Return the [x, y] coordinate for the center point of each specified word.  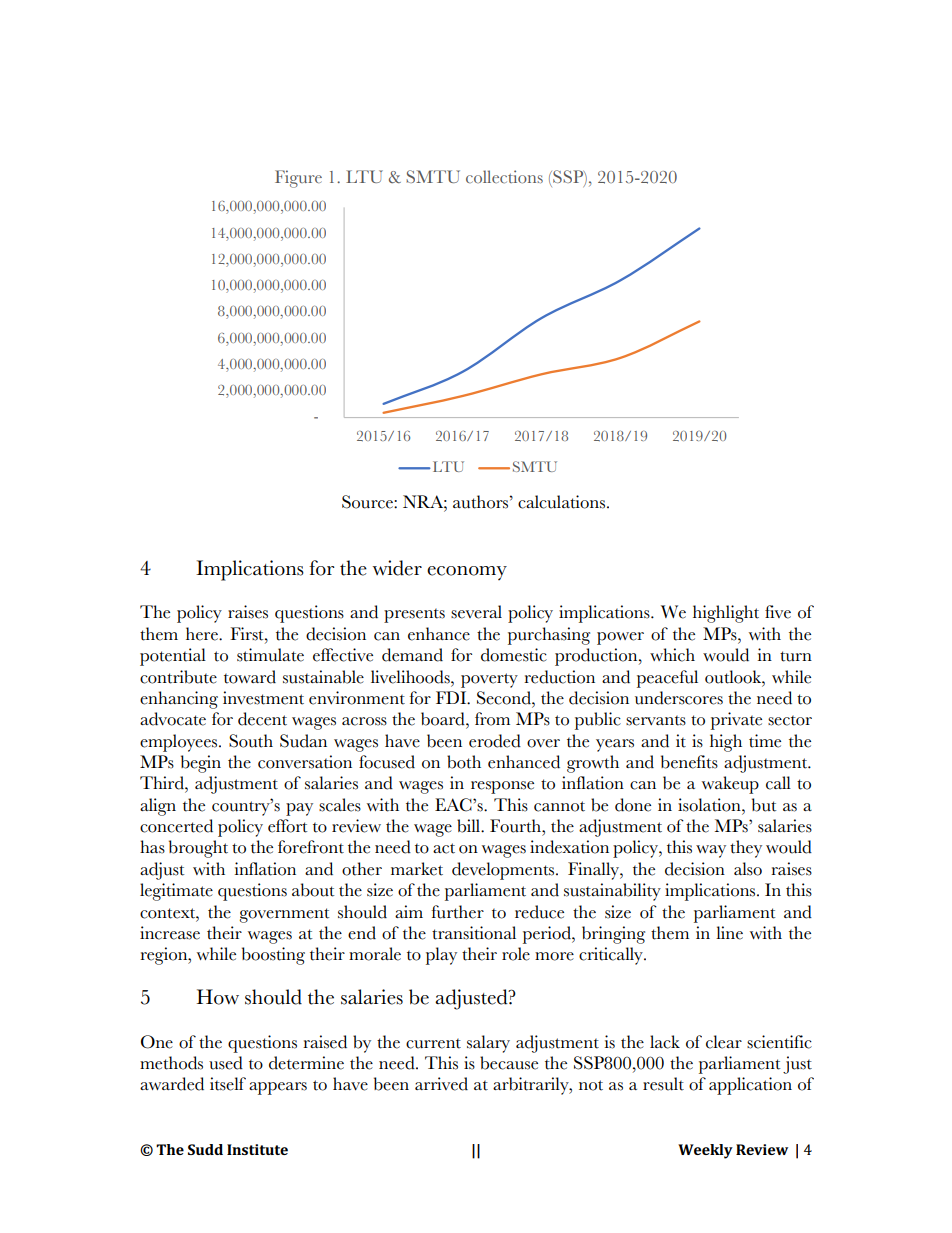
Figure [298, 179]
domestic [514, 655]
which [672, 655]
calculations [563, 502]
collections [504, 177]
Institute [257, 1149]
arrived [441, 1084]
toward [250, 677]
